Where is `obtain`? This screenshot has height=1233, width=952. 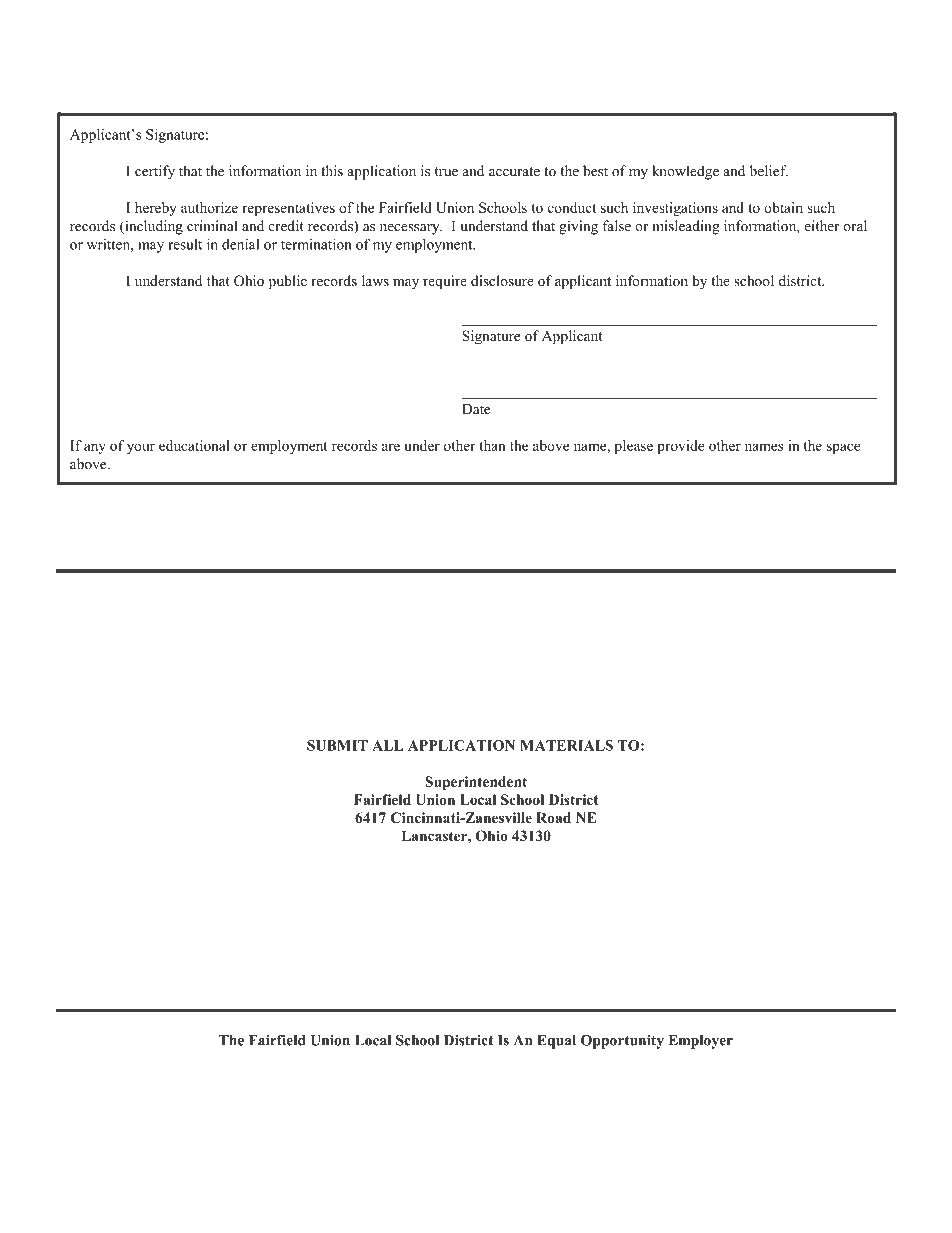
obtain is located at coordinates (783, 207).
